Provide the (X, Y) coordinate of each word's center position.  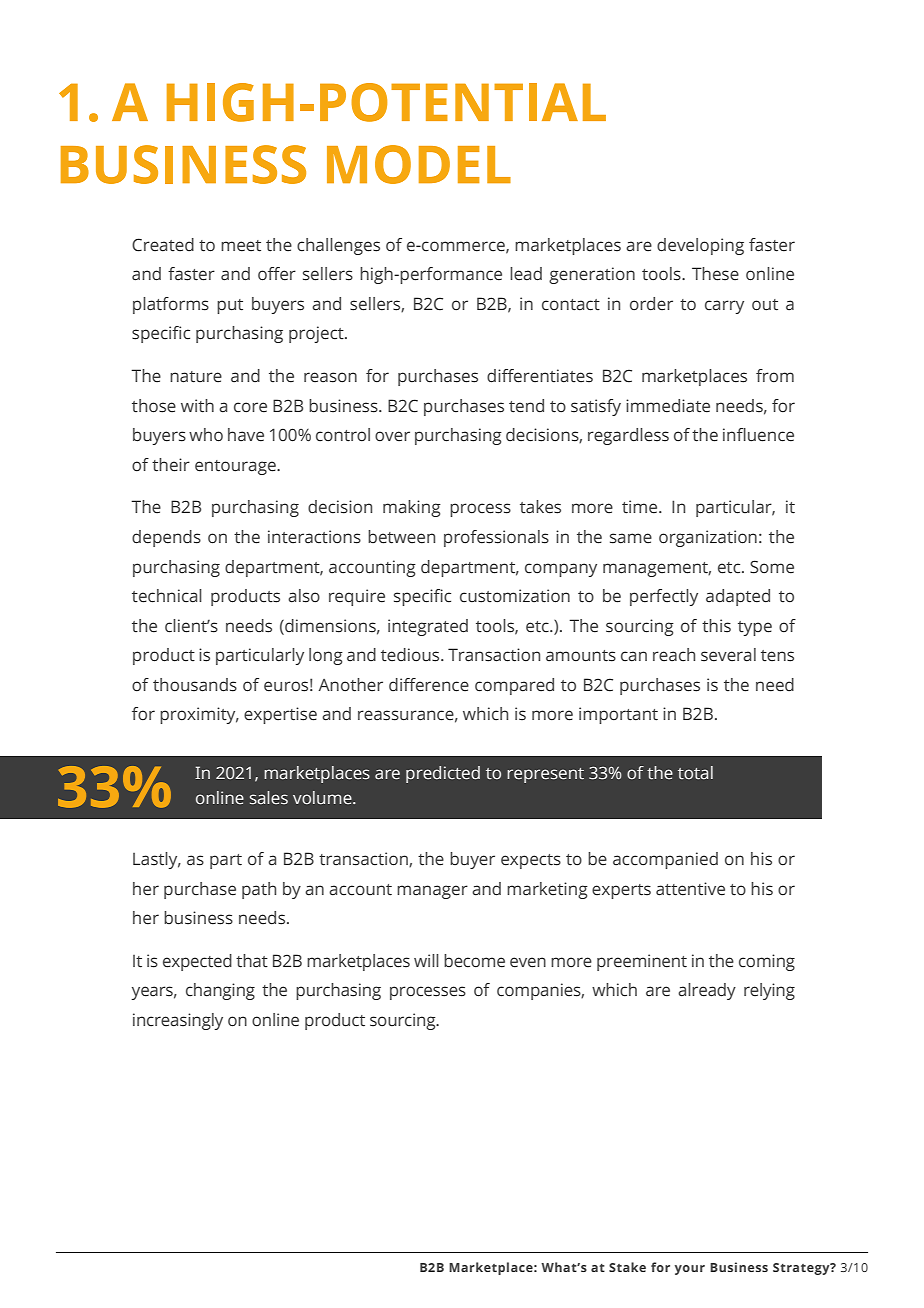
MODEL (419, 164)
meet (241, 246)
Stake (627, 1267)
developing (700, 246)
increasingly (178, 1021)
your (690, 1270)
